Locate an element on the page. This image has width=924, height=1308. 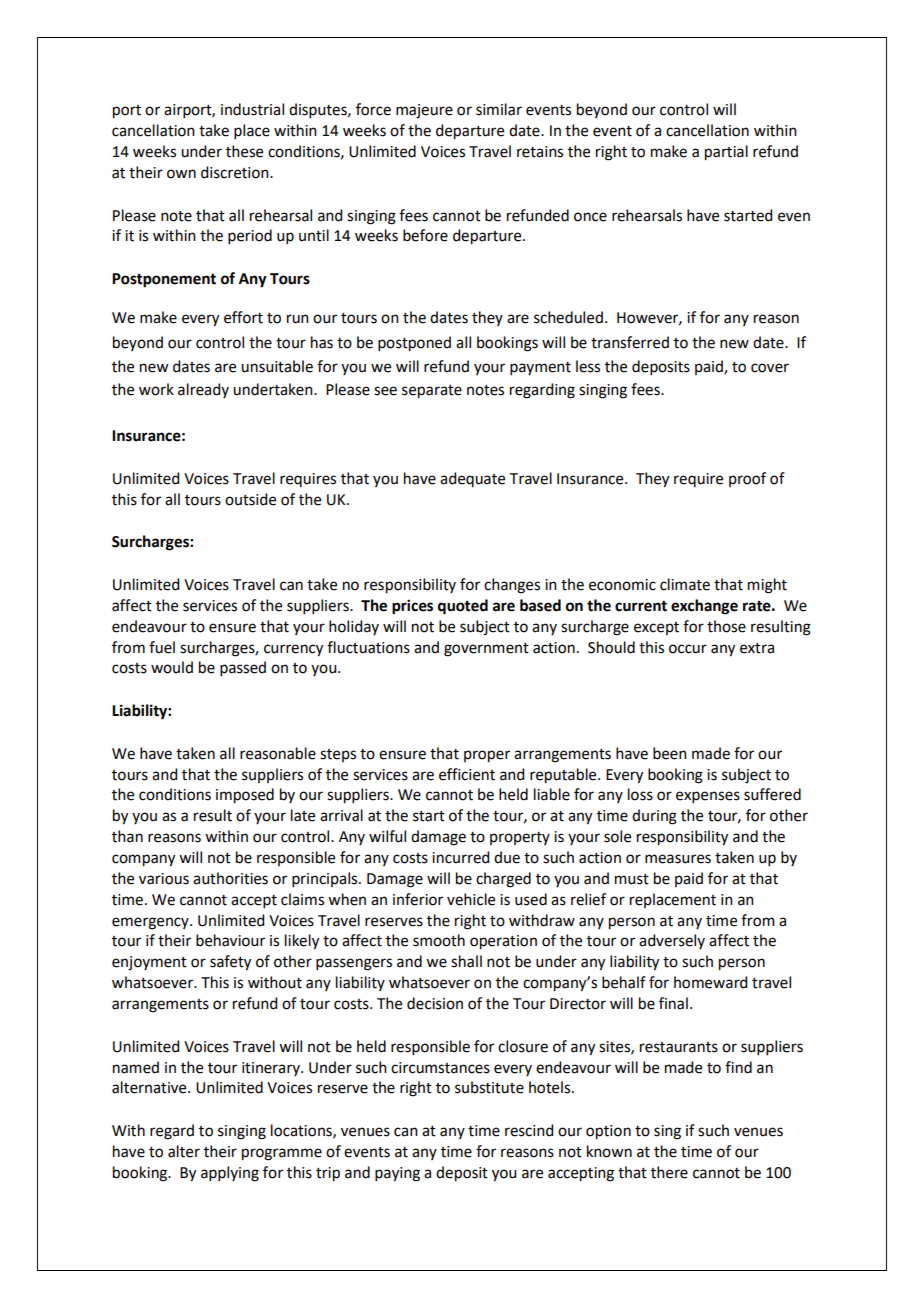
majeure is located at coordinates (424, 111).
